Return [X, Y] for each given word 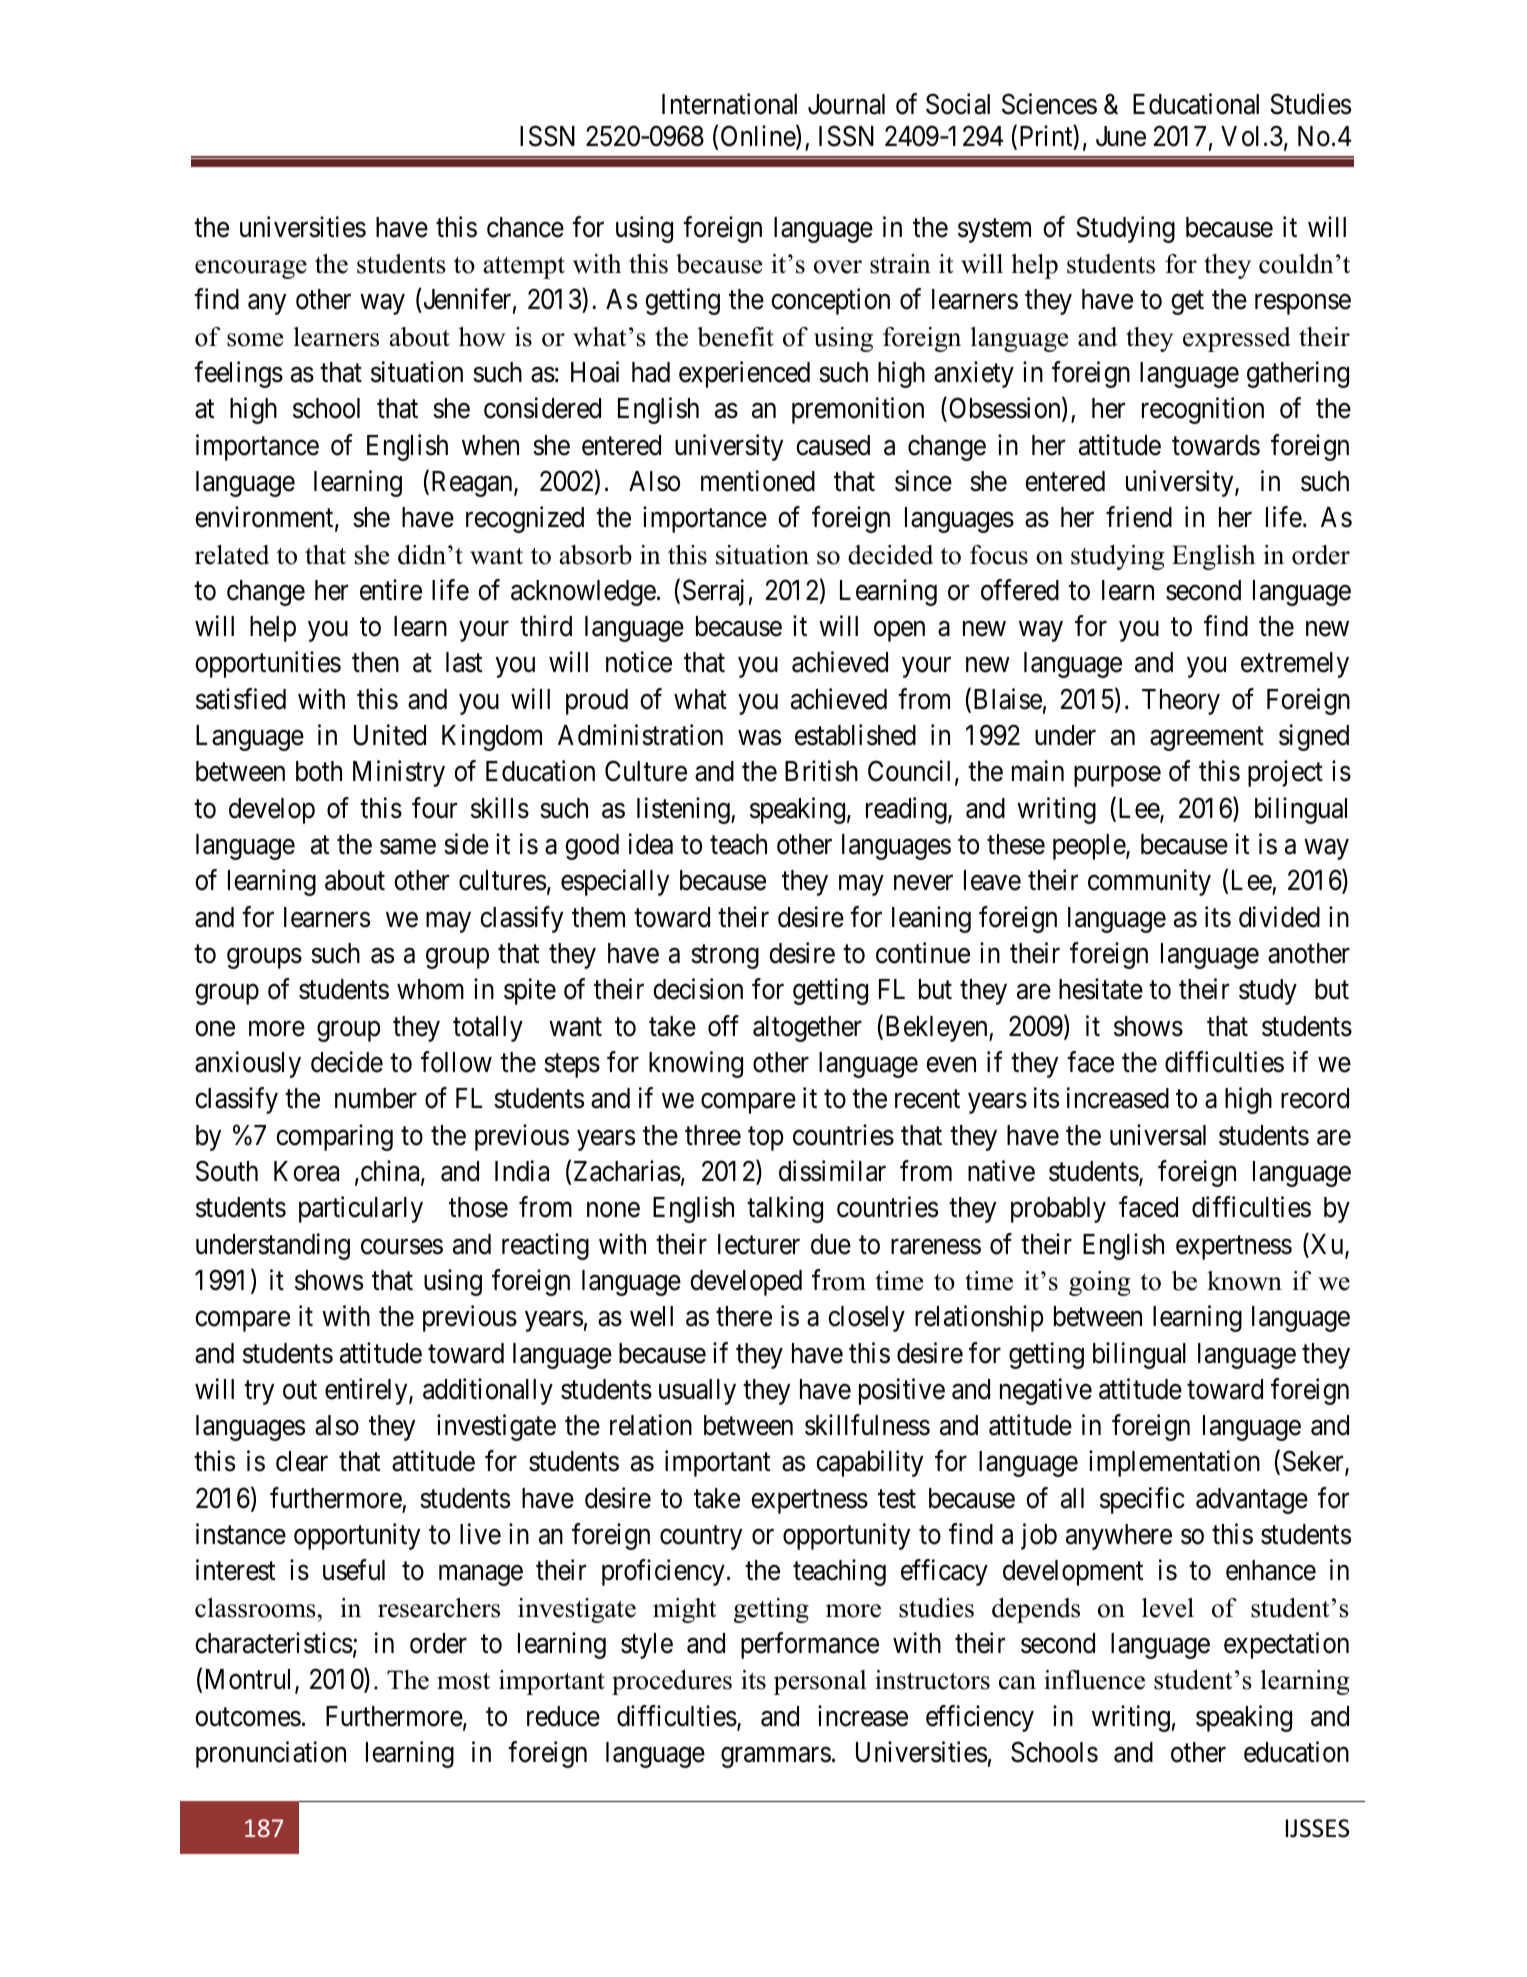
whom [430, 989]
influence [1094, 1680]
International [729, 104]
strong [725, 957]
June [1121, 136]
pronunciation [271, 1754]
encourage [251, 269]
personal [820, 1682]
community [1149, 883]
